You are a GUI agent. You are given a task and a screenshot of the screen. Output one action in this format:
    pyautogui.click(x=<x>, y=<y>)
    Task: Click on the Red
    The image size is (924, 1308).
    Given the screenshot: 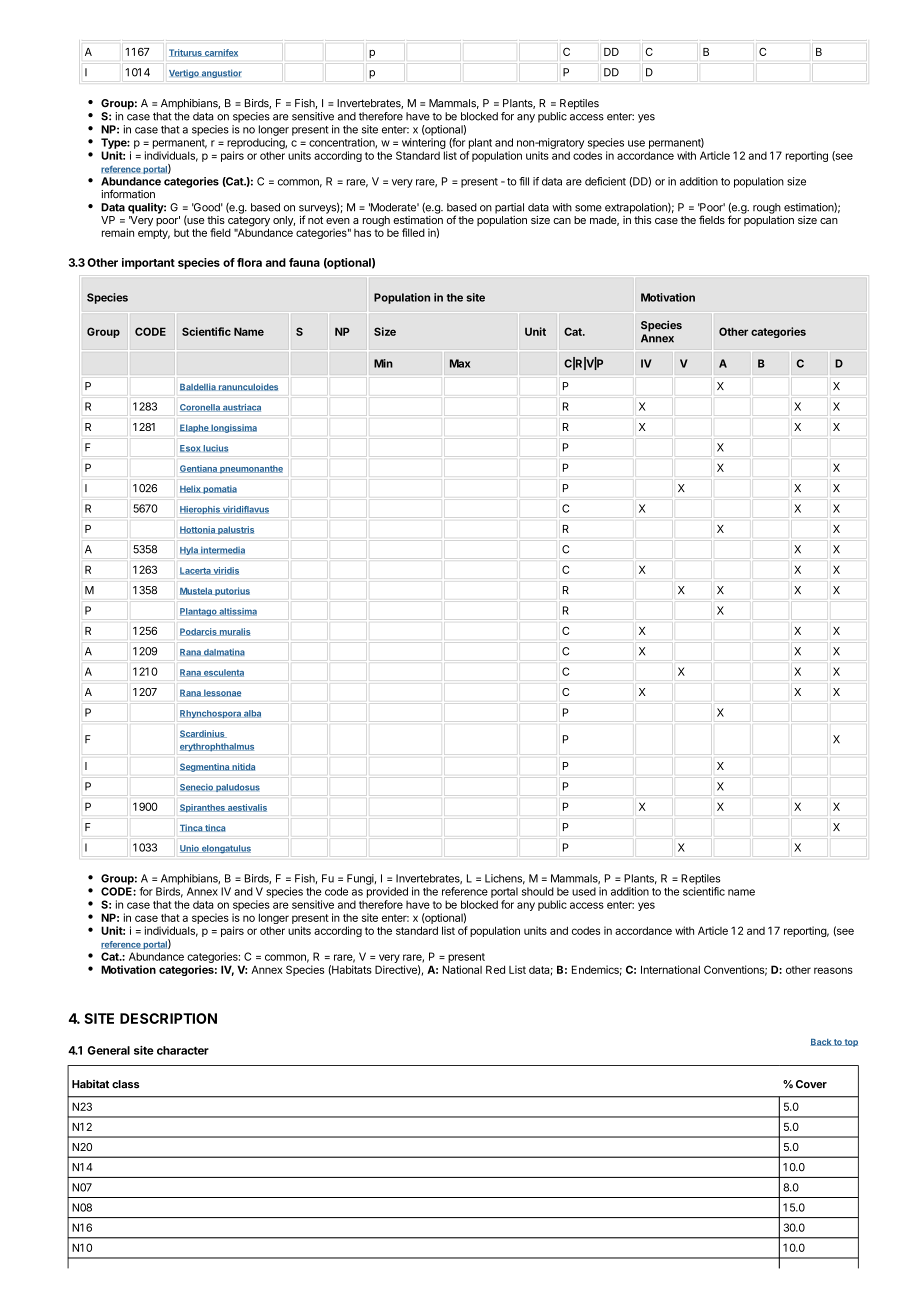 What is the action you would take?
    pyautogui.click(x=495, y=969)
